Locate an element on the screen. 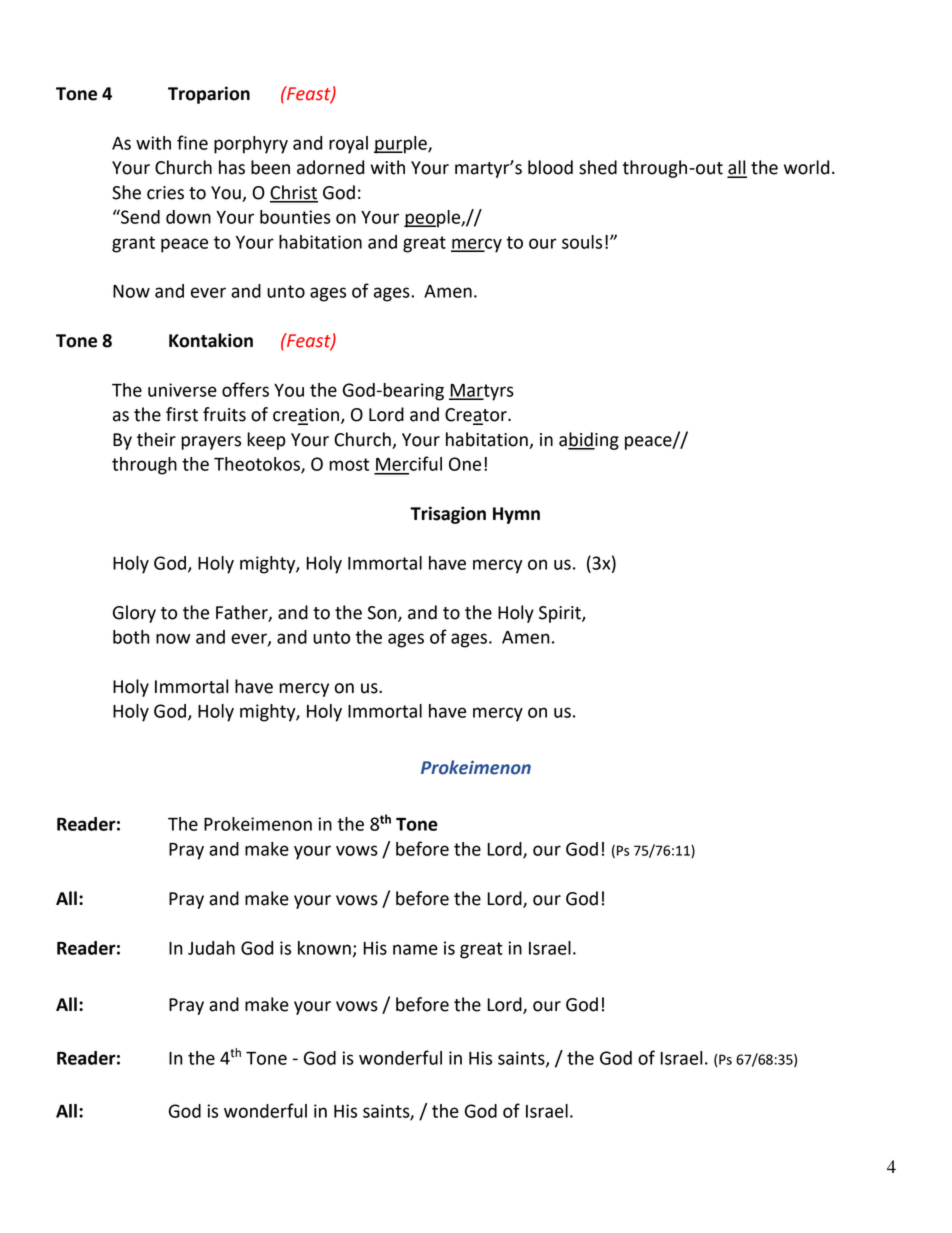 The image size is (952, 1233). Son is located at coordinates (383, 613).
